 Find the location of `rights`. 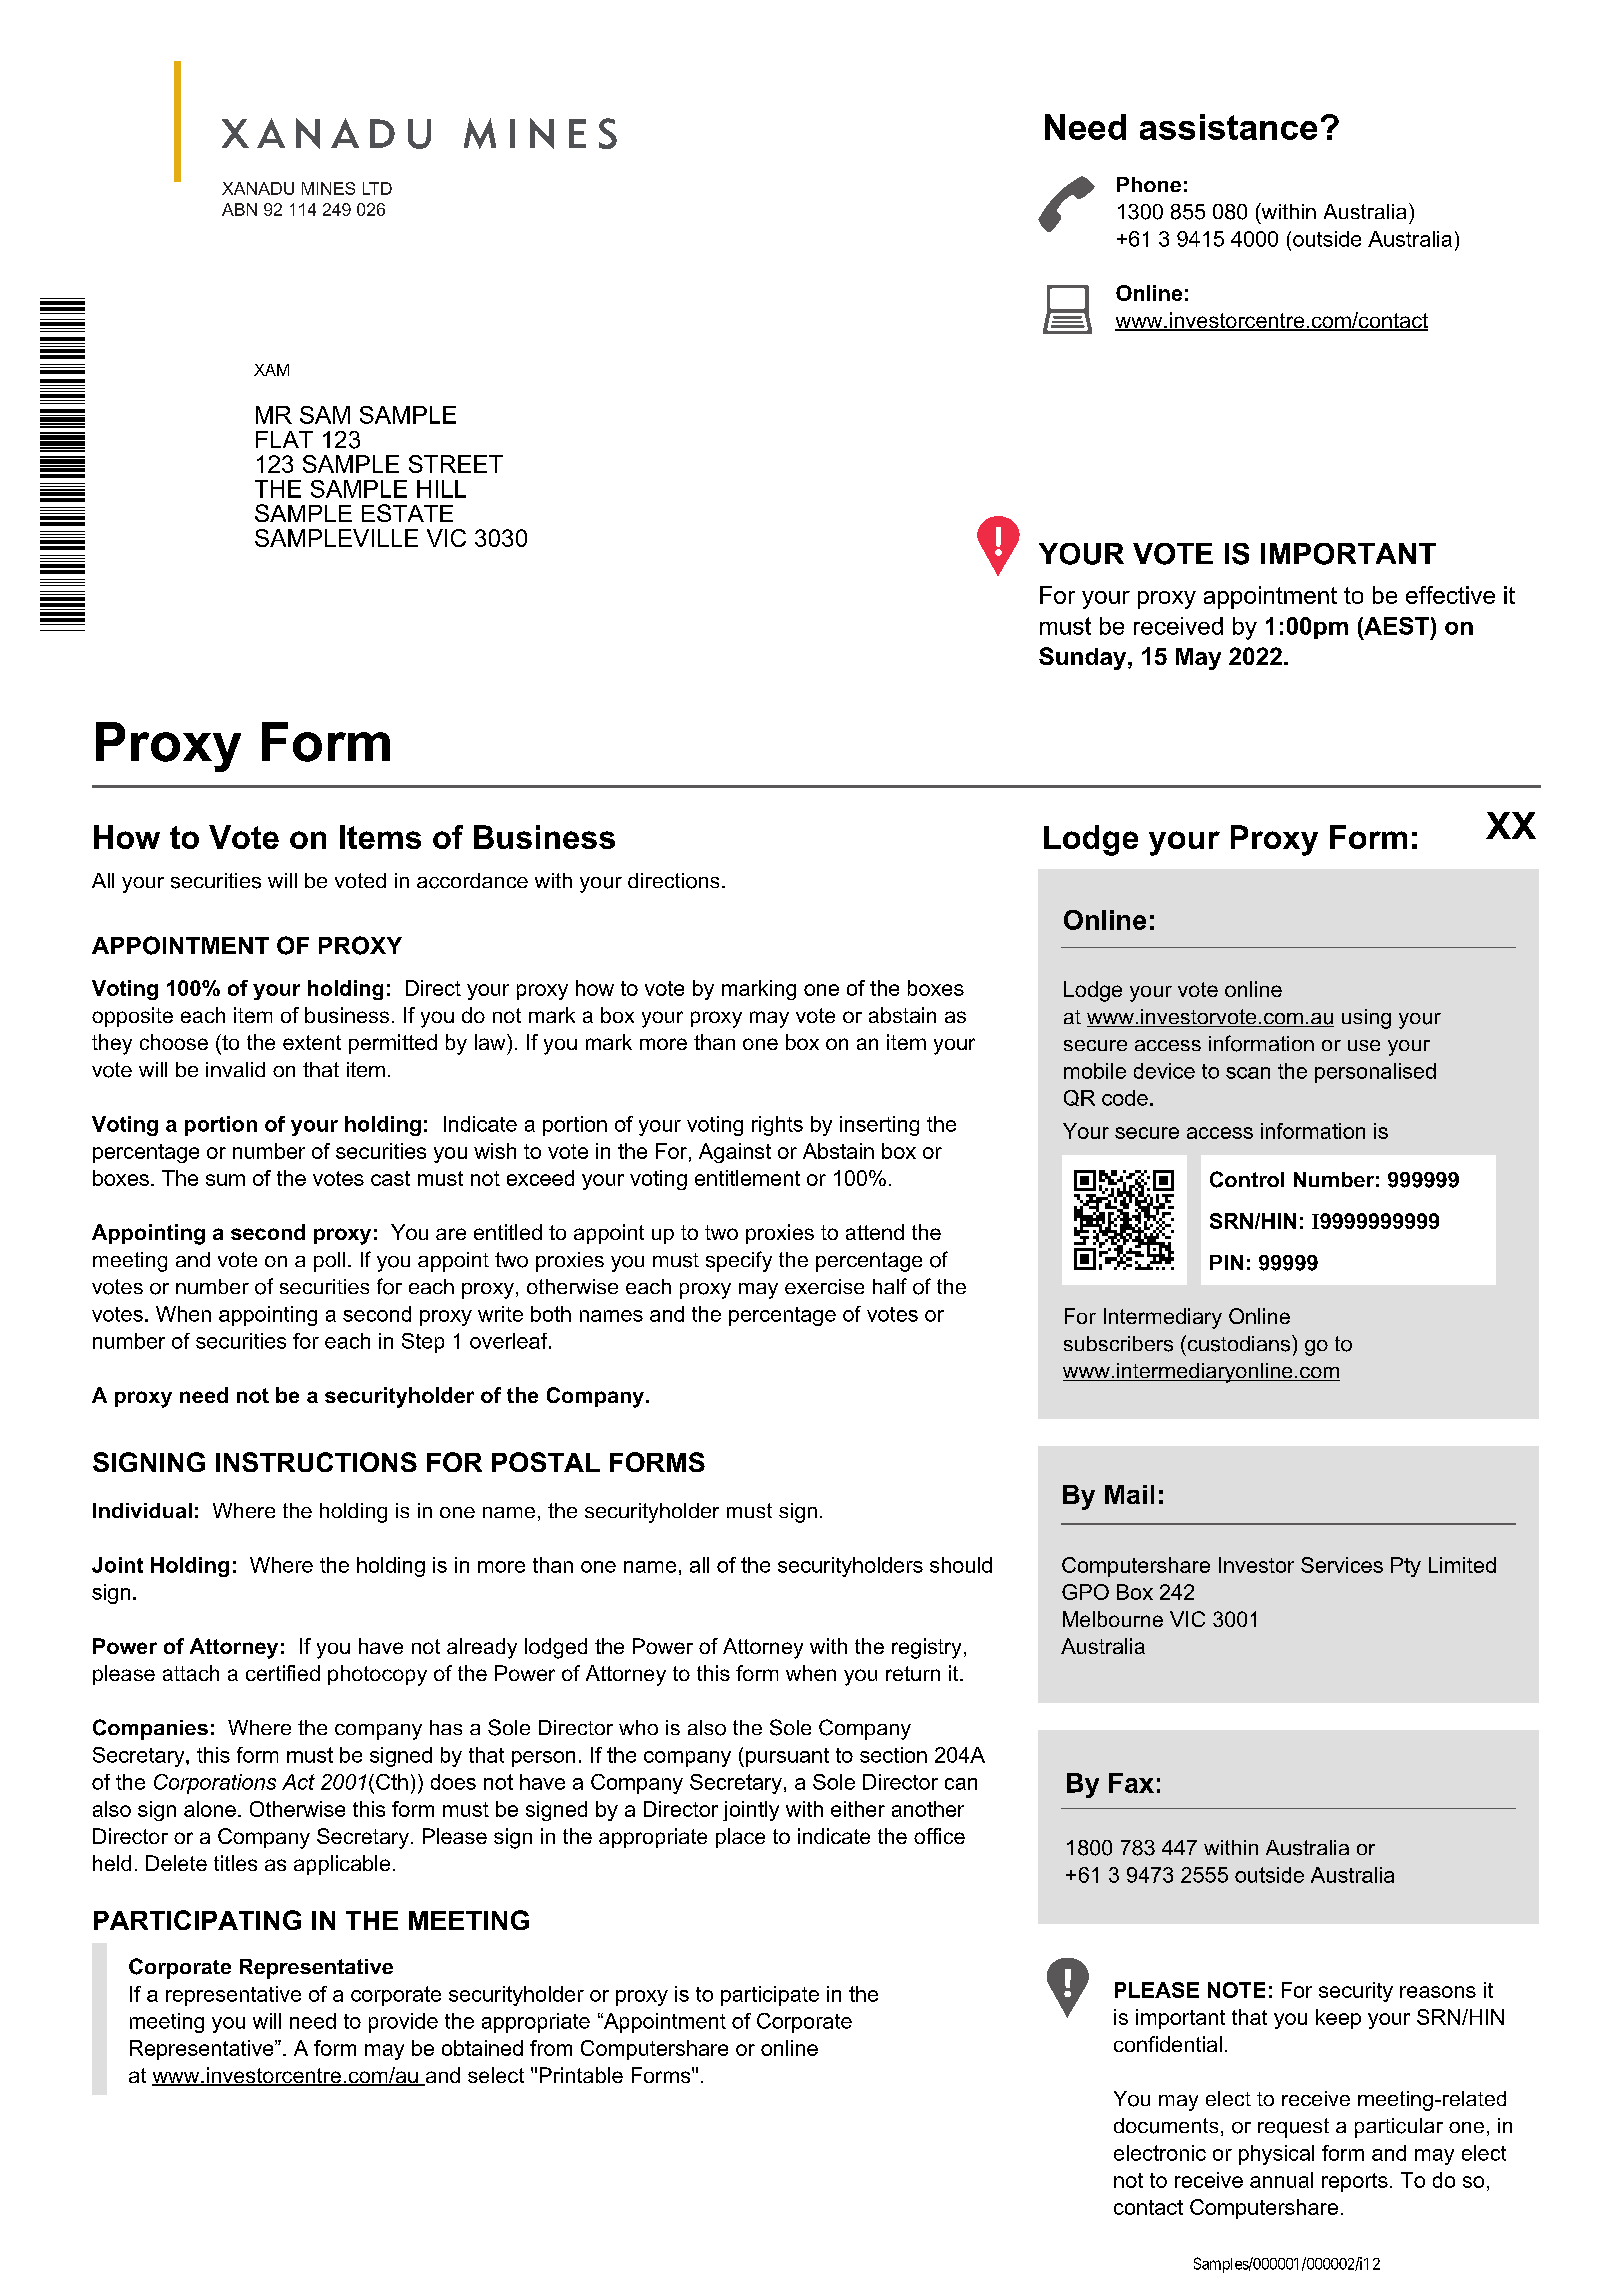

rights is located at coordinates (777, 1126).
